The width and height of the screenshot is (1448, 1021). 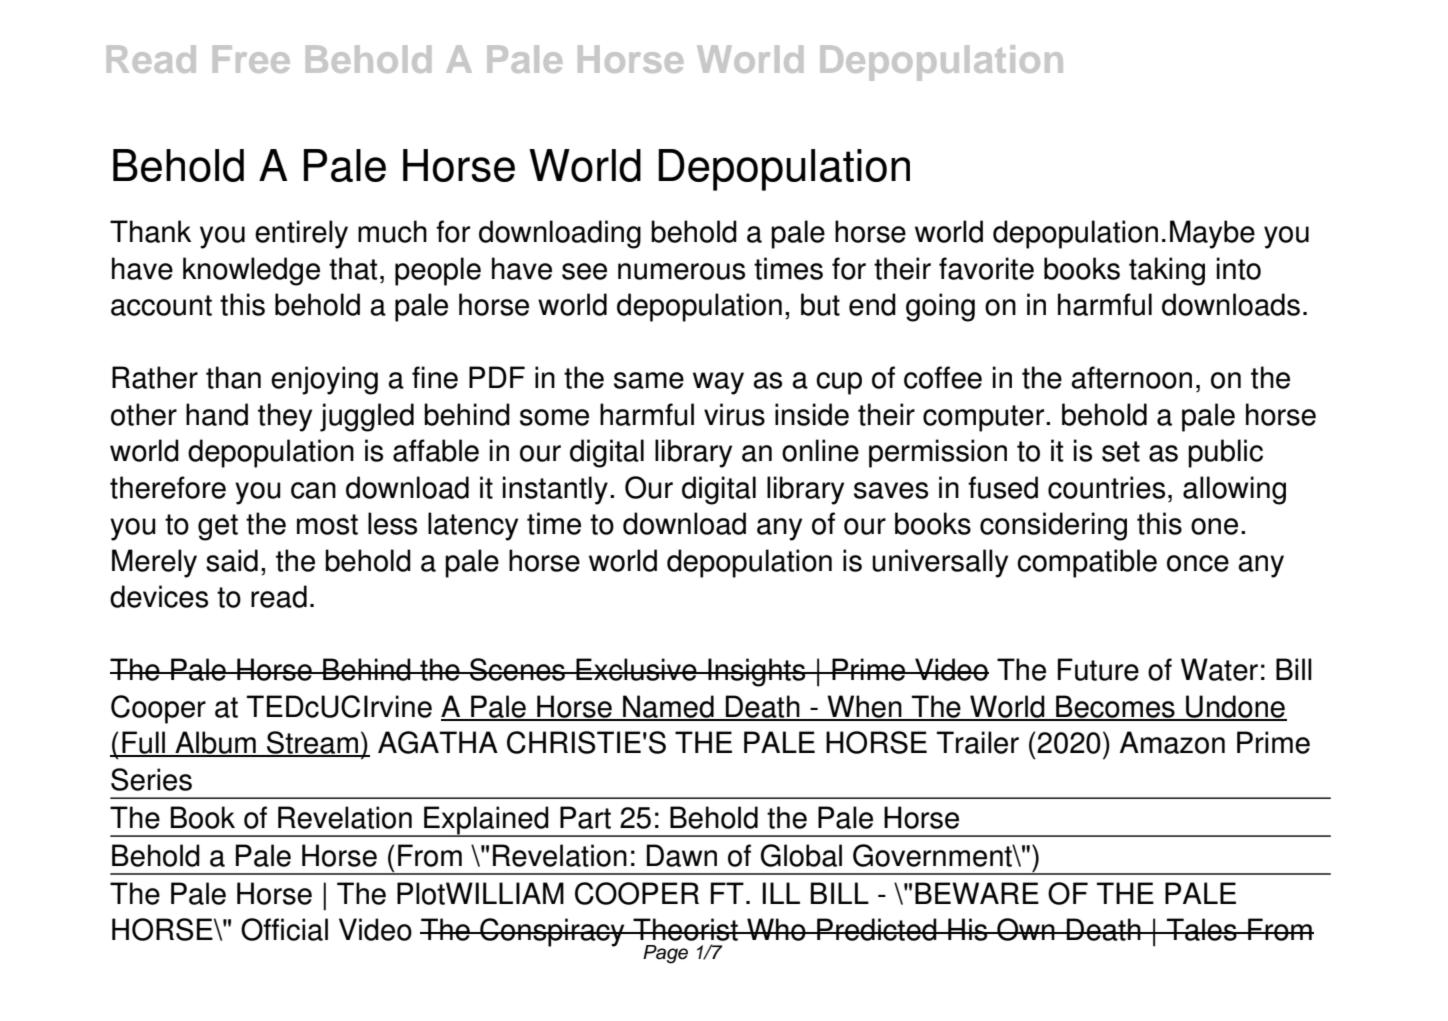 I want to click on taking, so click(x=1167, y=271).
